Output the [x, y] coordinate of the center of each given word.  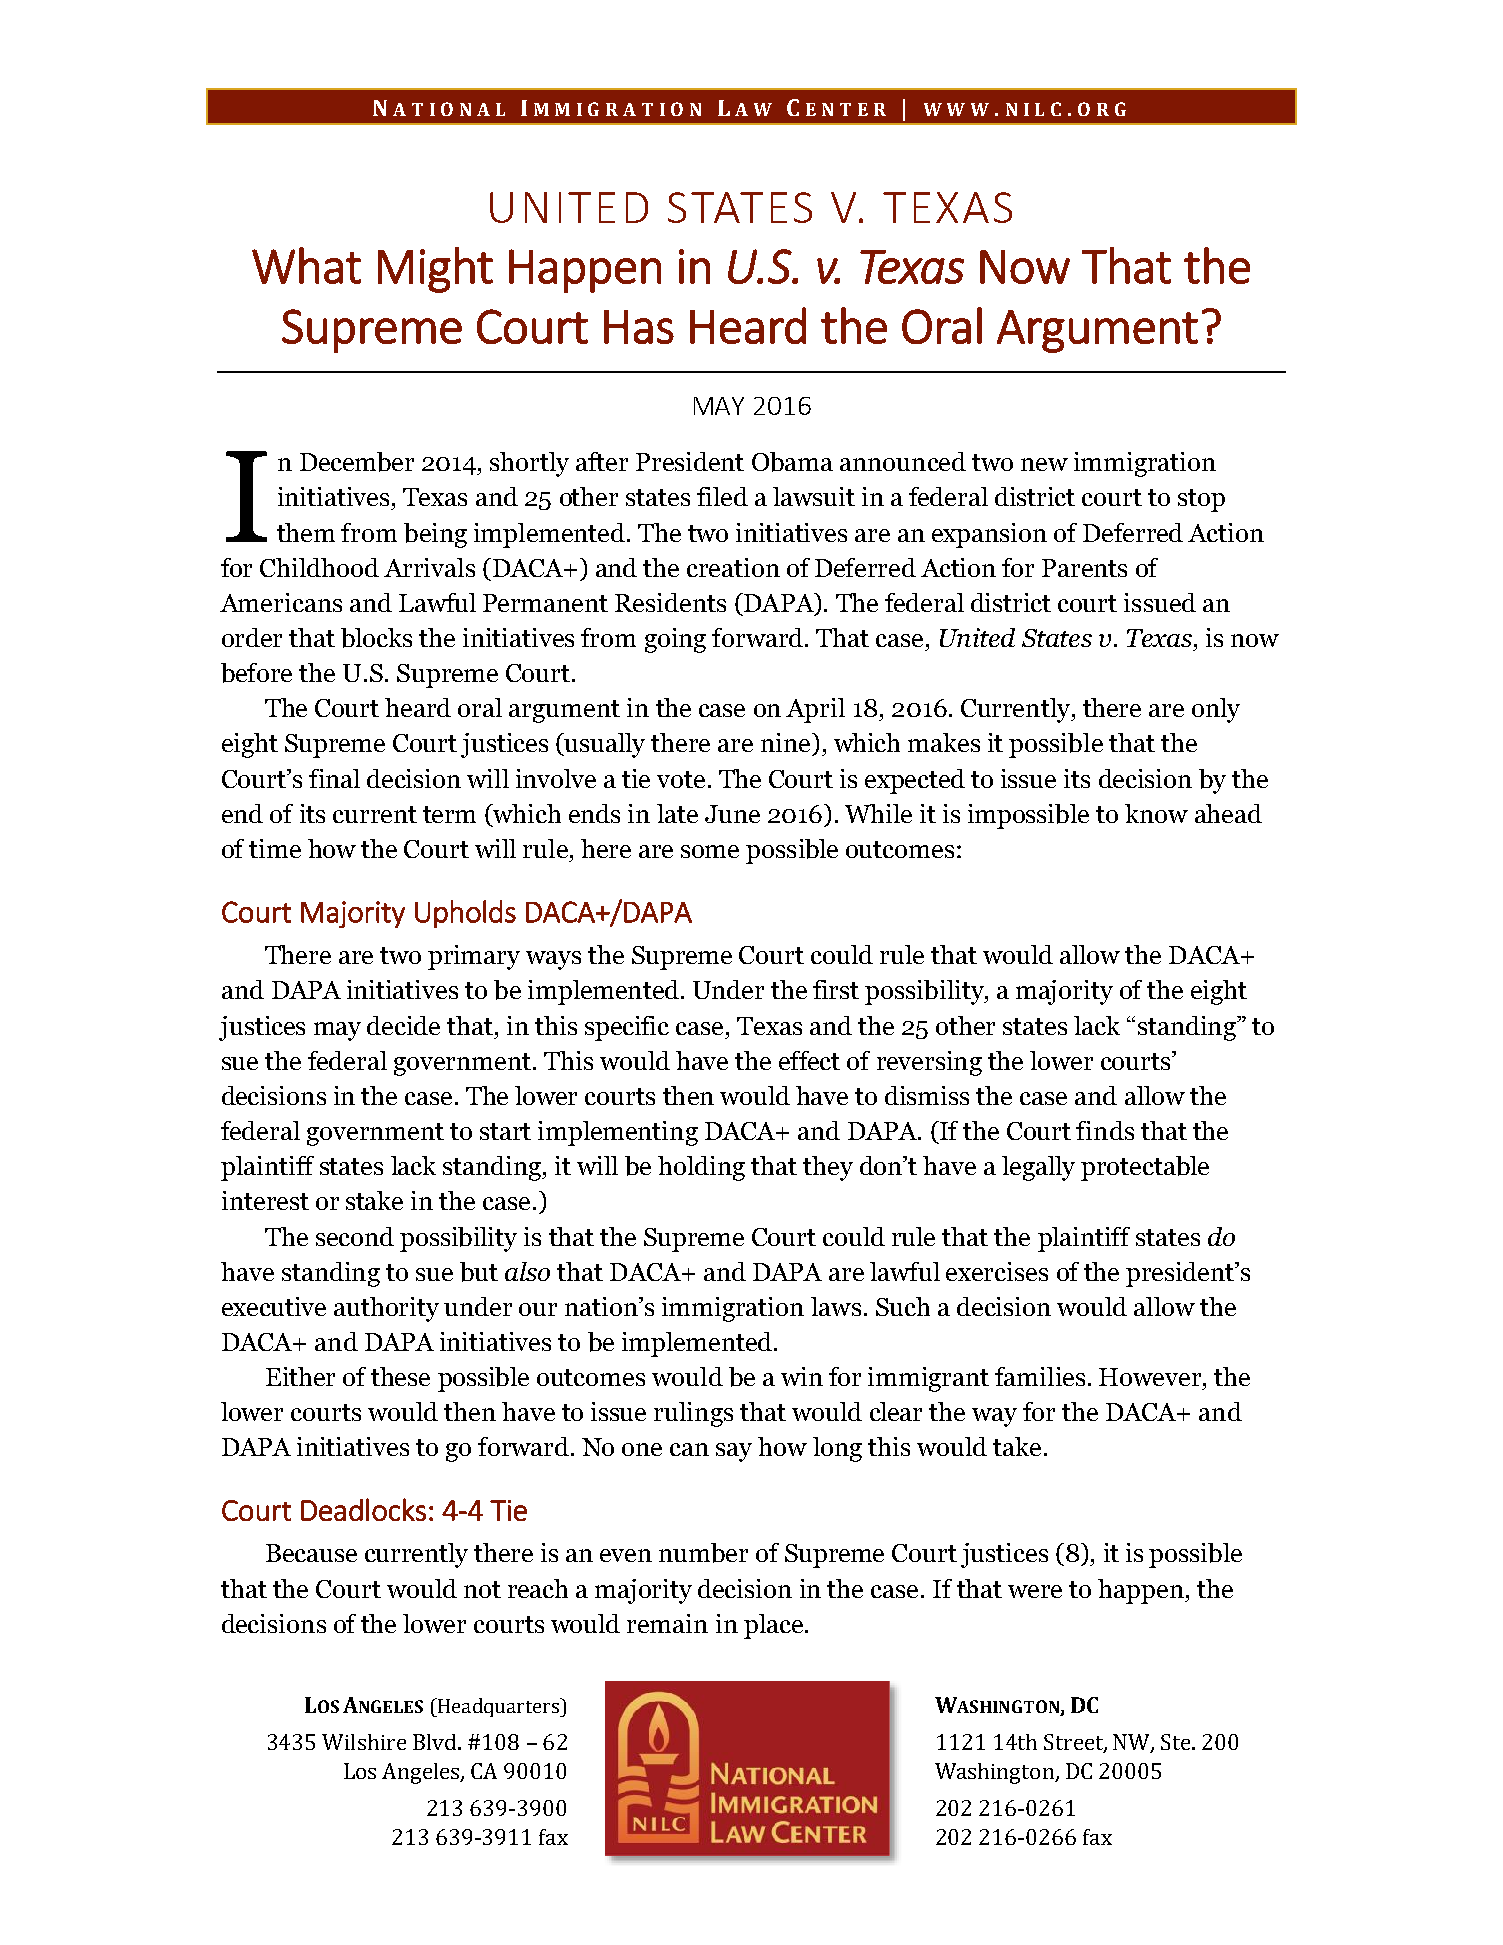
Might [435, 270]
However [1151, 1377]
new [1044, 464]
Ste [1177, 1742]
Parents [1084, 568]
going [675, 640]
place [773, 1626]
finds [1105, 1130]
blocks [376, 638]
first [836, 989]
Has [639, 327]
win [802, 1376]
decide [403, 1025]
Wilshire [364, 1742]
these [400, 1376]
